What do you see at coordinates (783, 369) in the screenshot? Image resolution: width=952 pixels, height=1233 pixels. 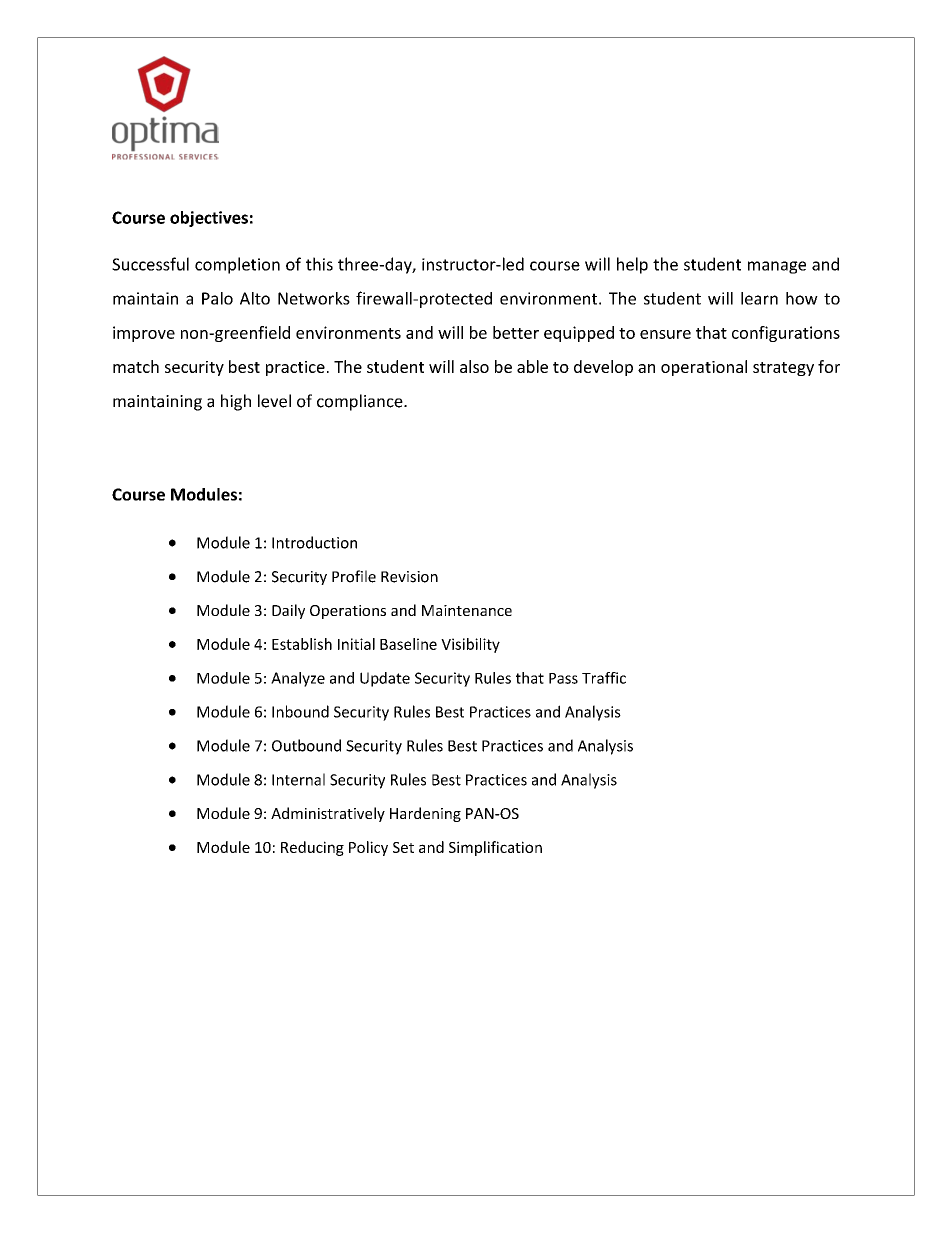 I see `strategy` at bounding box center [783, 369].
